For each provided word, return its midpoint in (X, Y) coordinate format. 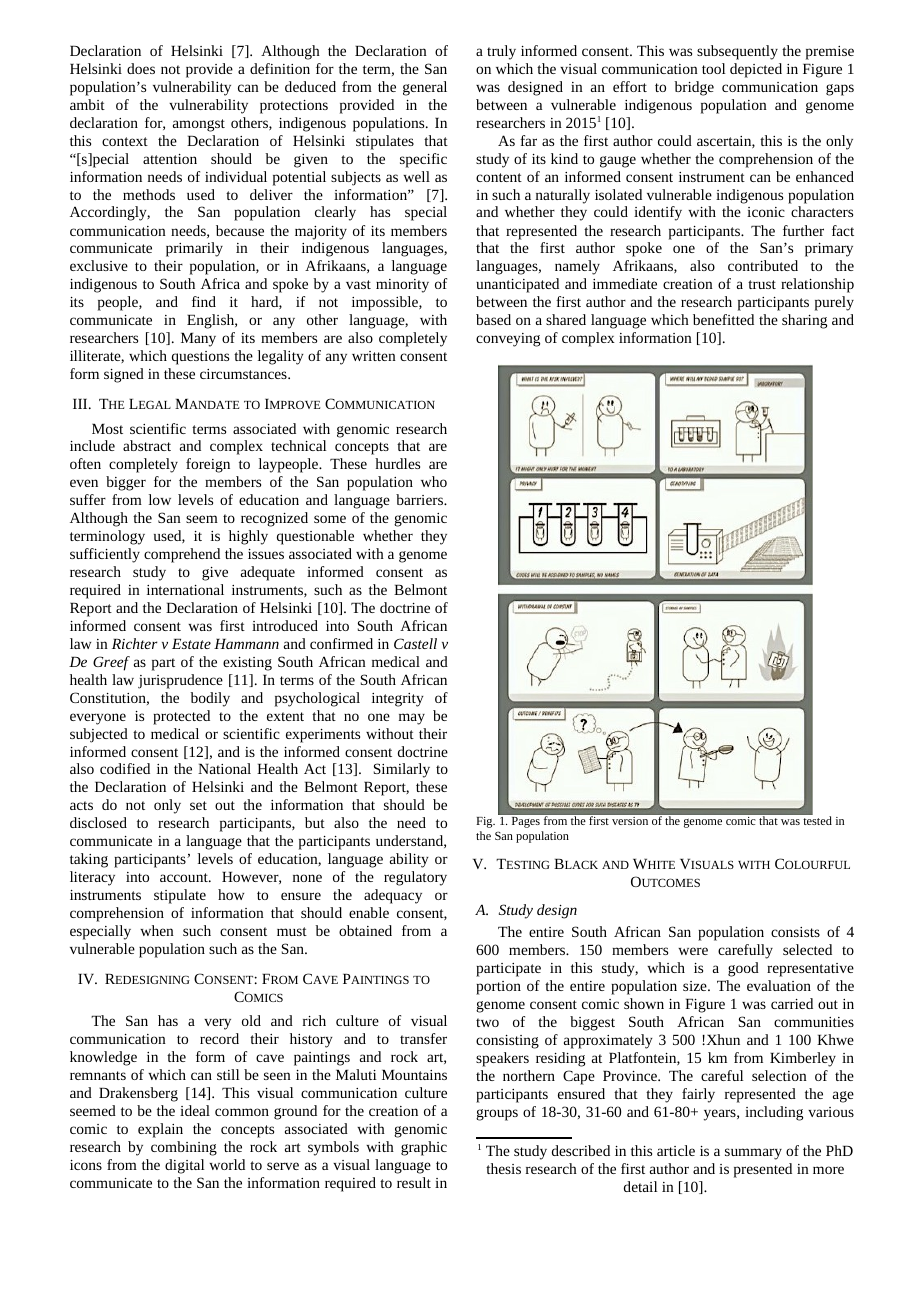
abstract (147, 445)
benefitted (723, 319)
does (141, 68)
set (198, 805)
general (425, 88)
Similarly (402, 770)
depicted (756, 70)
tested (817, 820)
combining (184, 1148)
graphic (424, 1148)
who (434, 481)
